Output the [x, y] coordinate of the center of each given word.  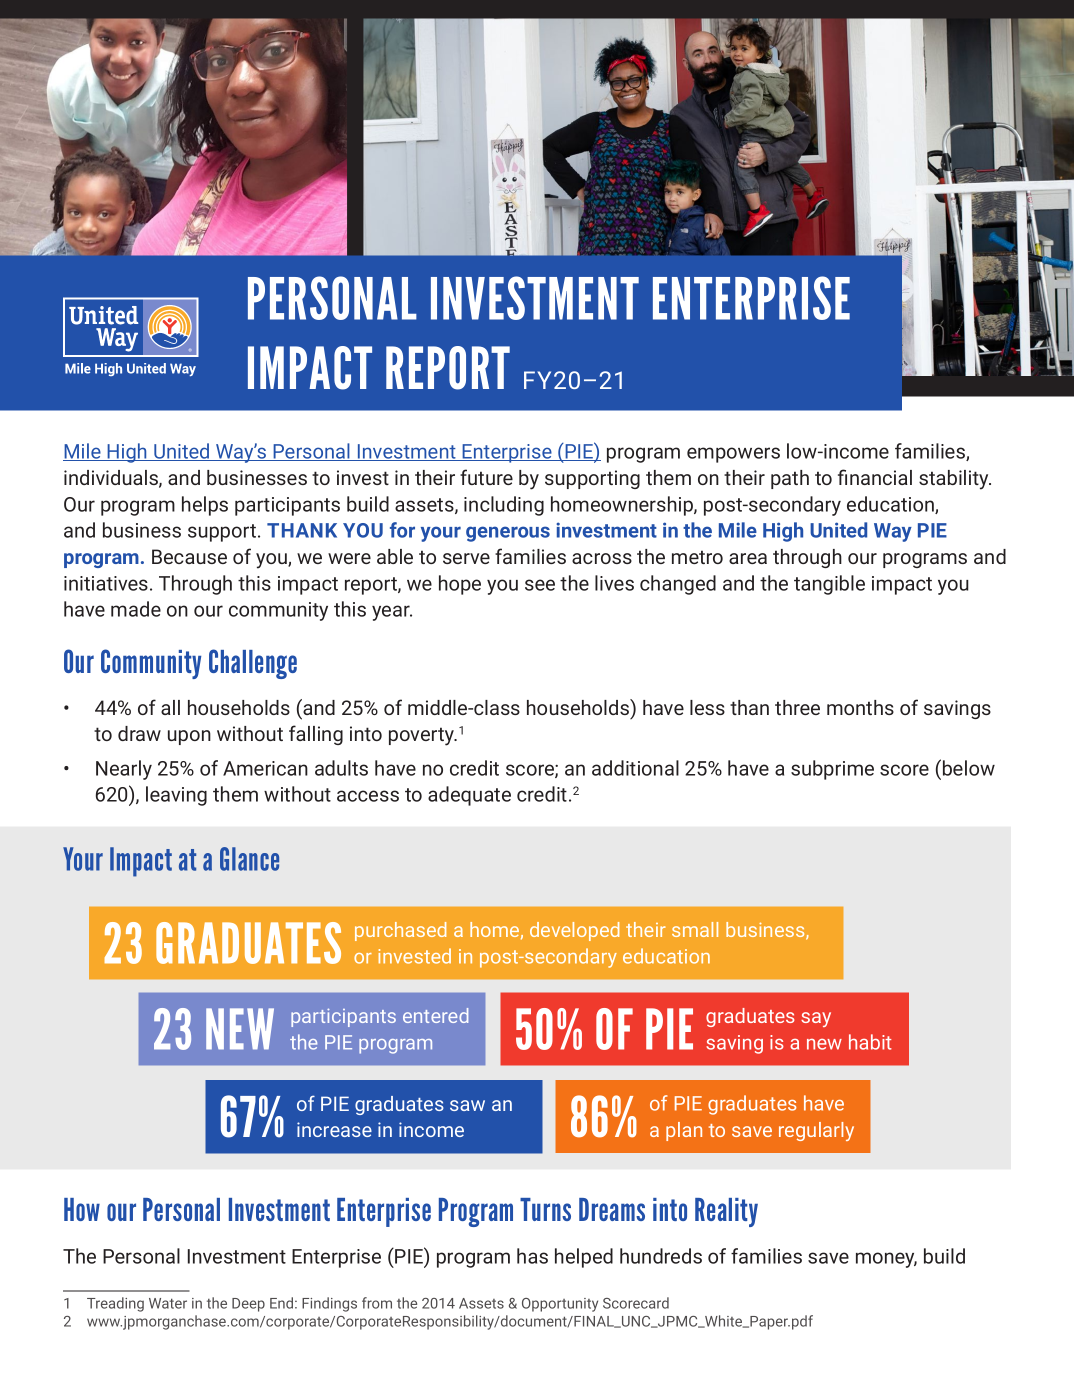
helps [205, 506]
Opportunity [560, 1305]
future [486, 477]
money [886, 1260]
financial [875, 477]
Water [168, 1303]
